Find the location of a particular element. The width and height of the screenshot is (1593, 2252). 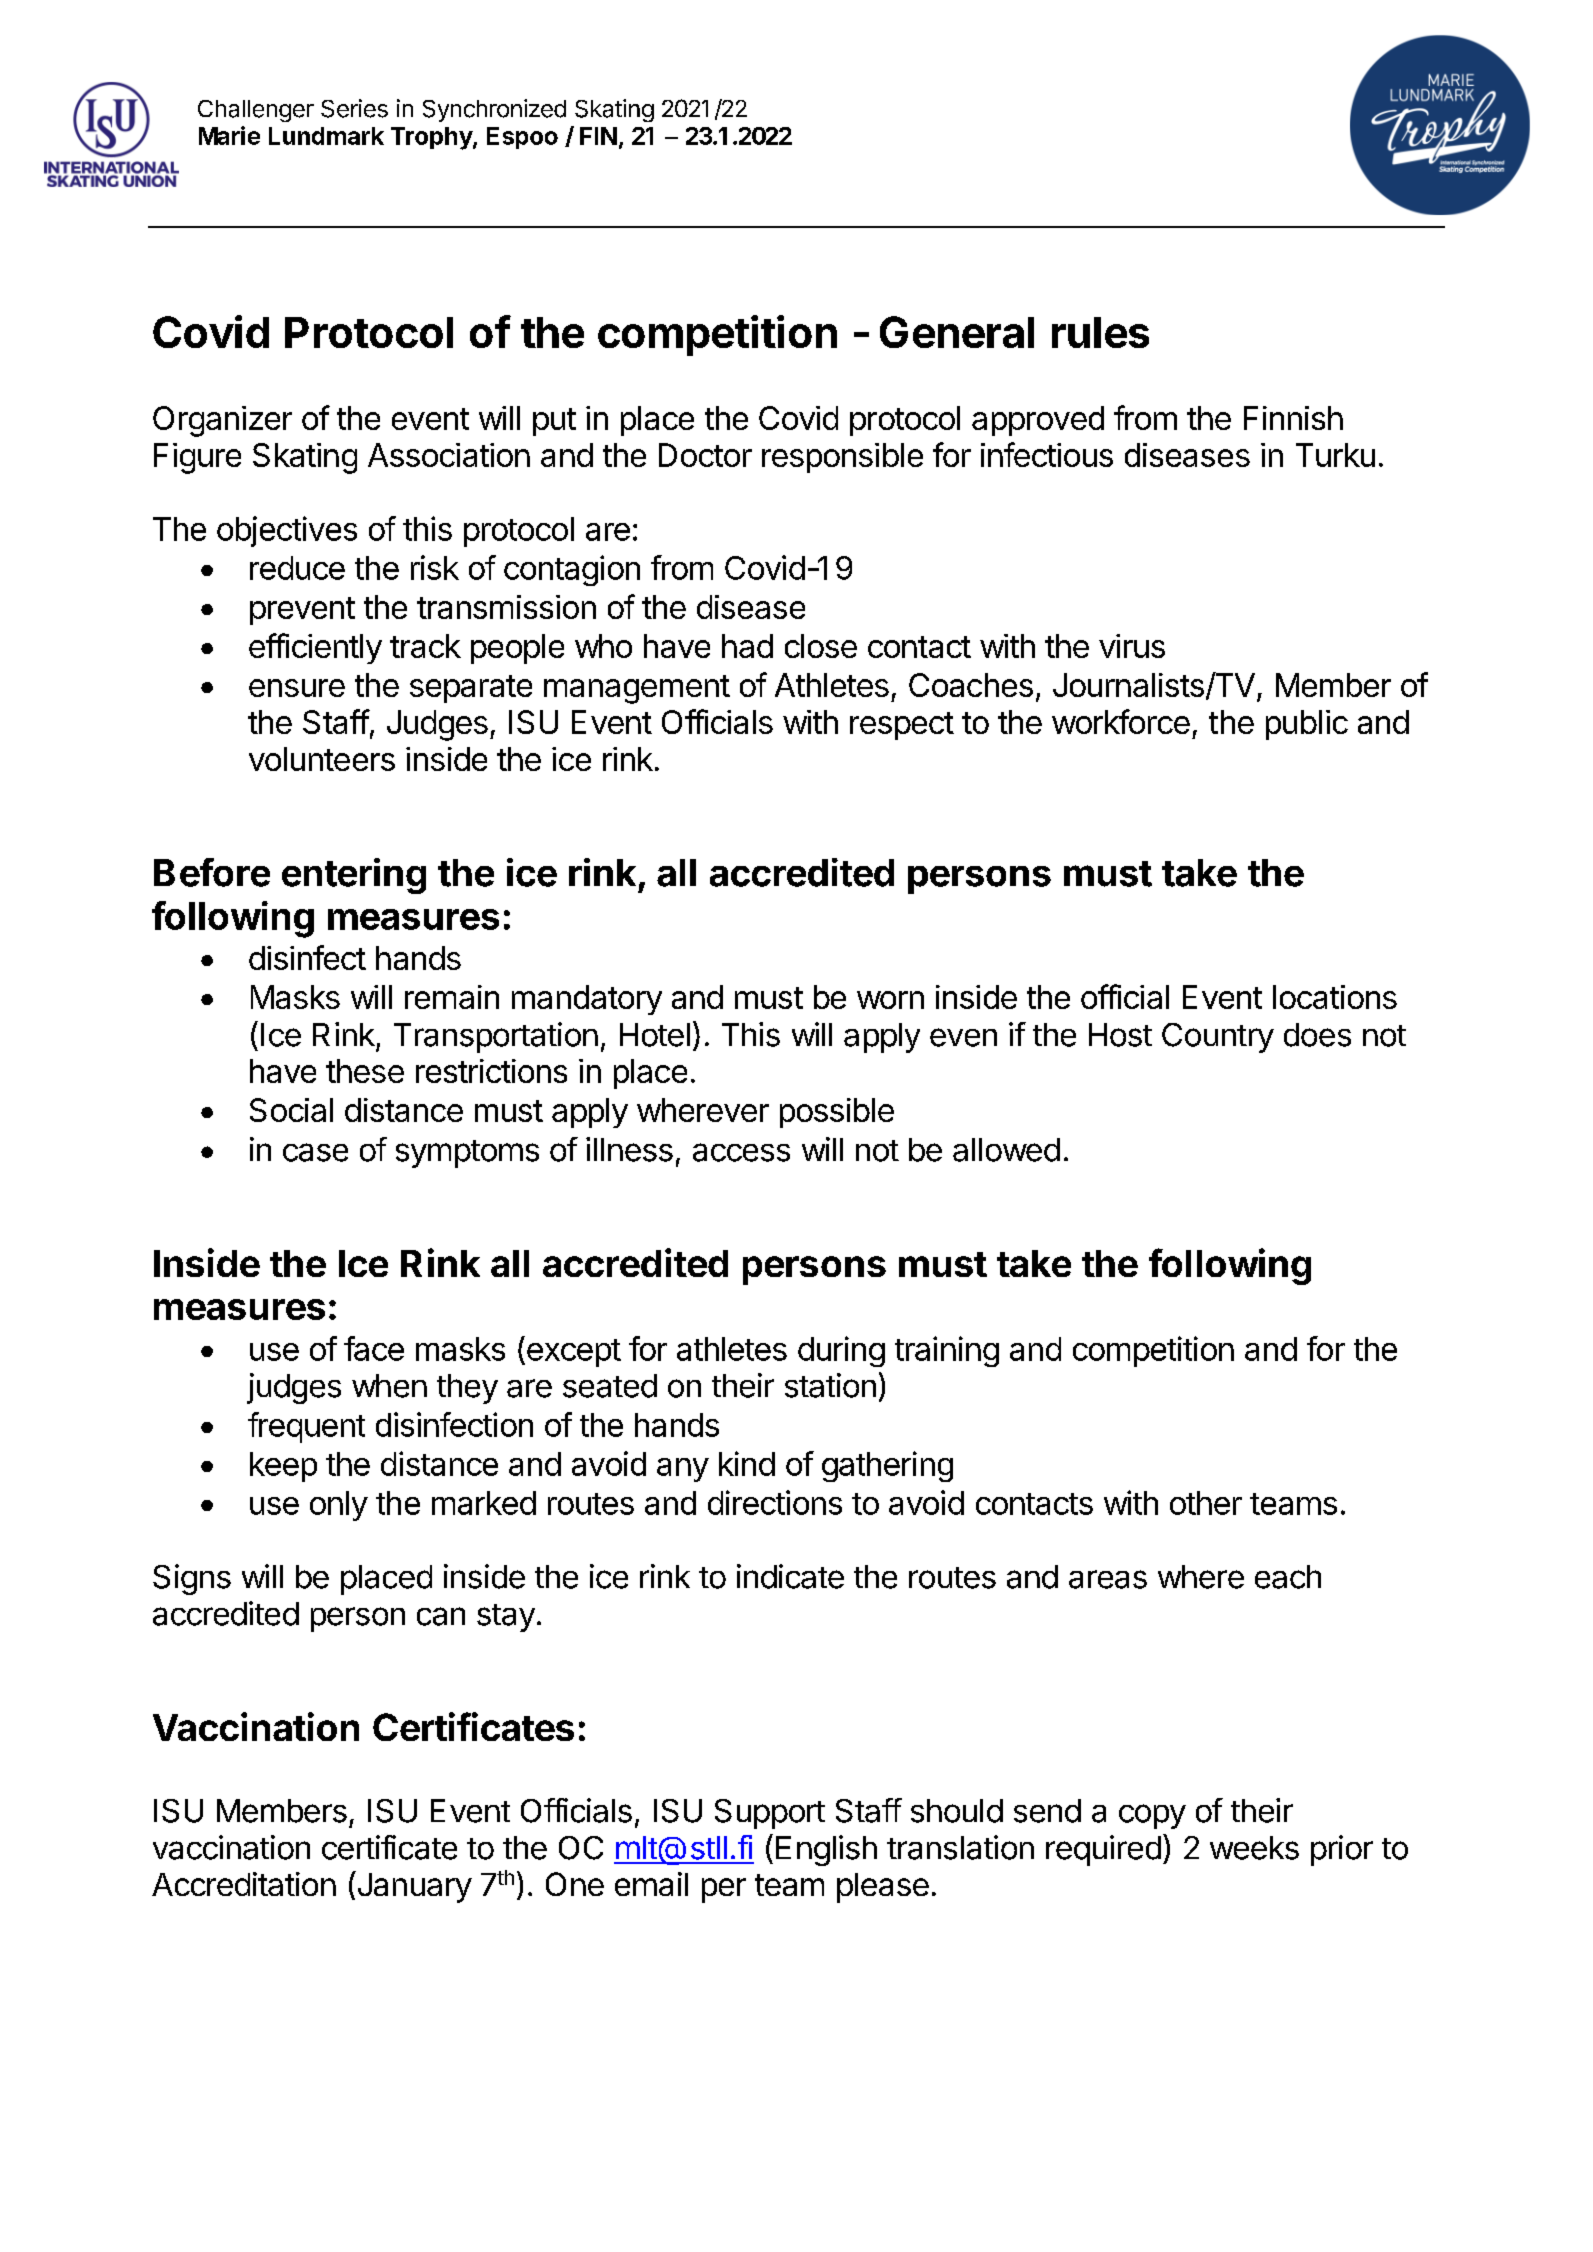

rules is located at coordinates (1100, 332).
